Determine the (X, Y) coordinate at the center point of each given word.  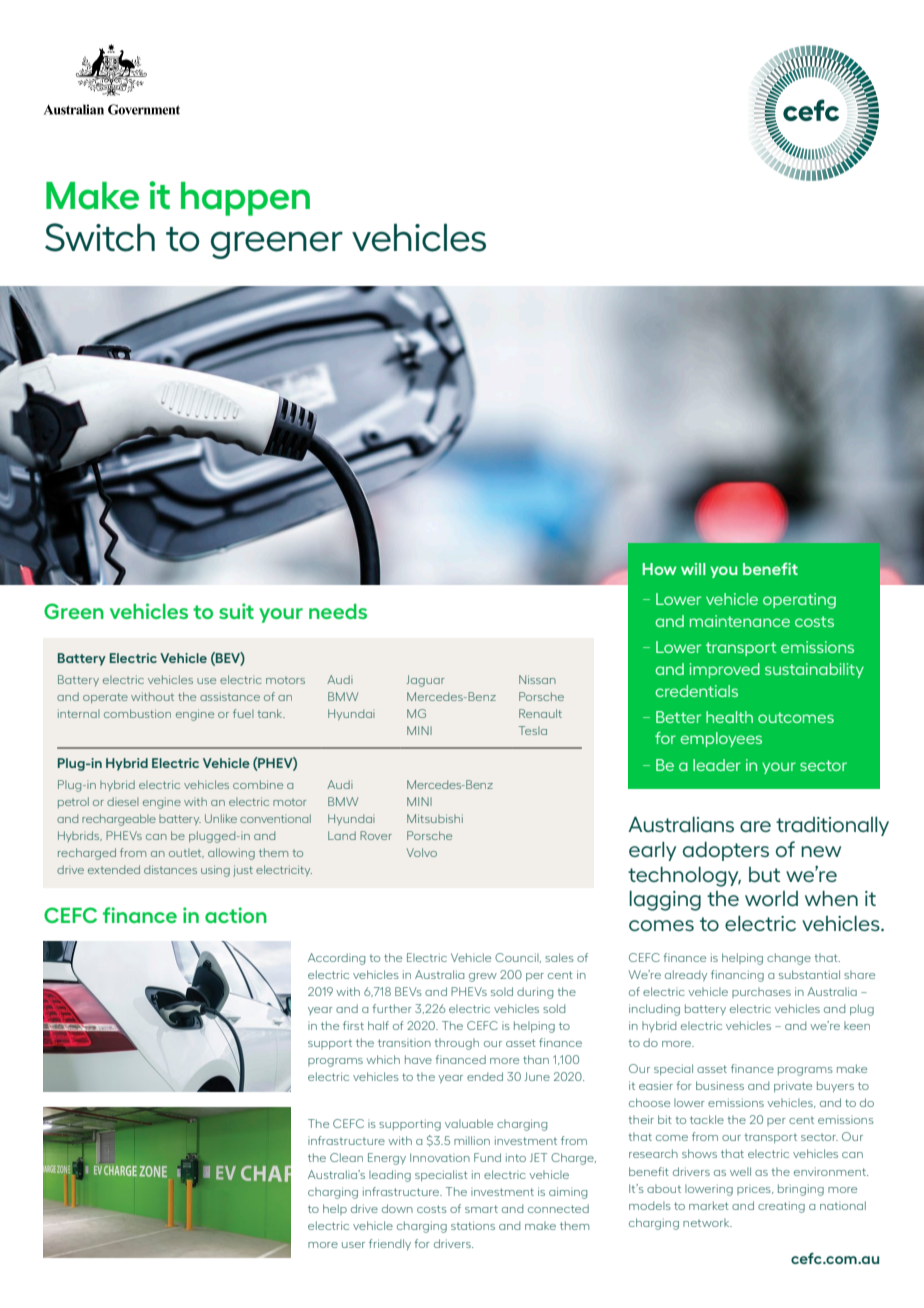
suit (236, 611)
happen (245, 199)
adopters (726, 851)
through (456, 1044)
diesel (123, 801)
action (236, 915)
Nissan (537, 679)
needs (338, 611)
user (353, 1245)
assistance (230, 696)
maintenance (740, 621)
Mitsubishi (435, 818)
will (693, 569)
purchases (761, 992)
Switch (100, 237)
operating (799, 601)
